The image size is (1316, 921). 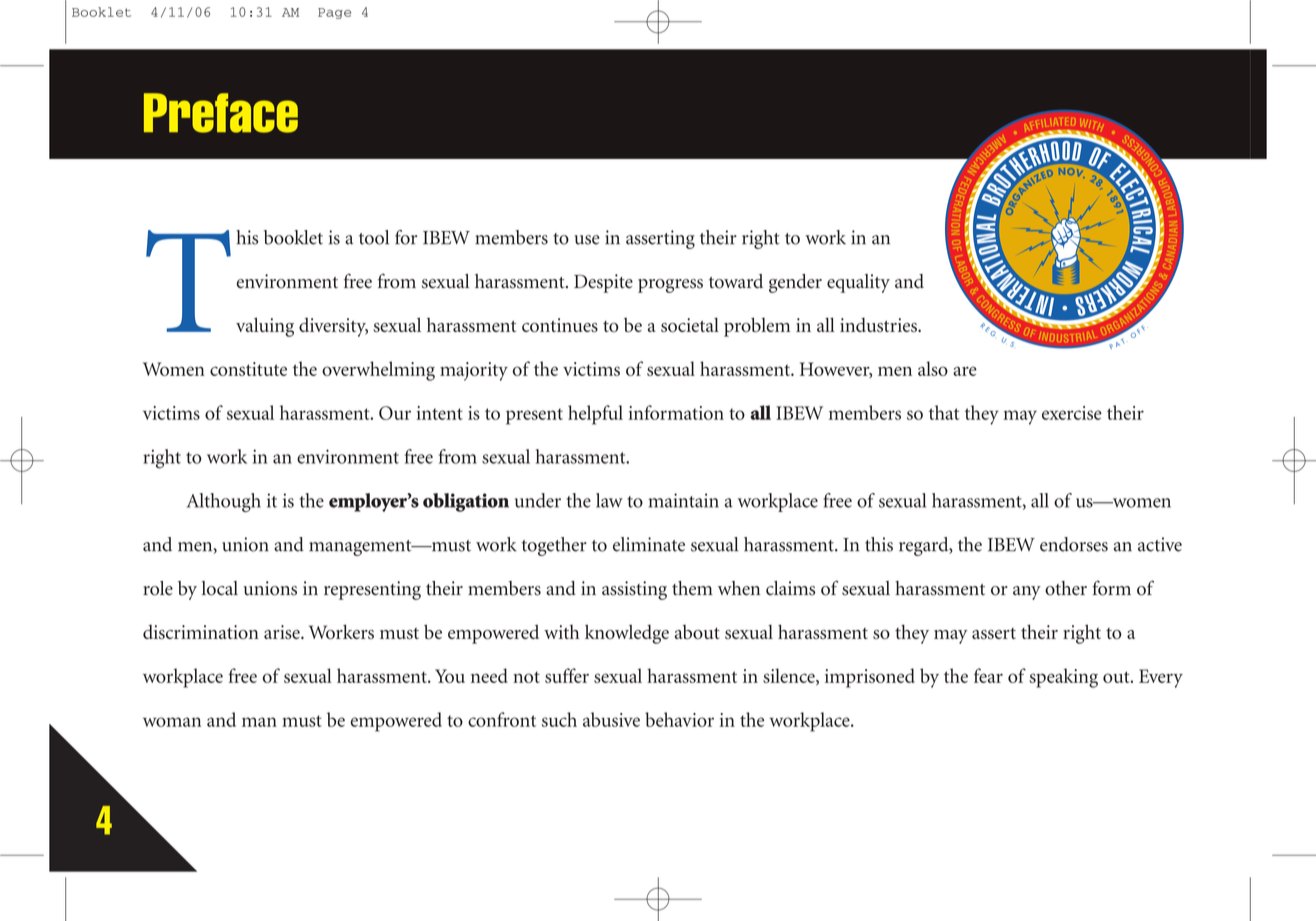 What do you see at coordinates (1074, 544) in the document?
I see `endorses` at bounding box center [1074, 544].
